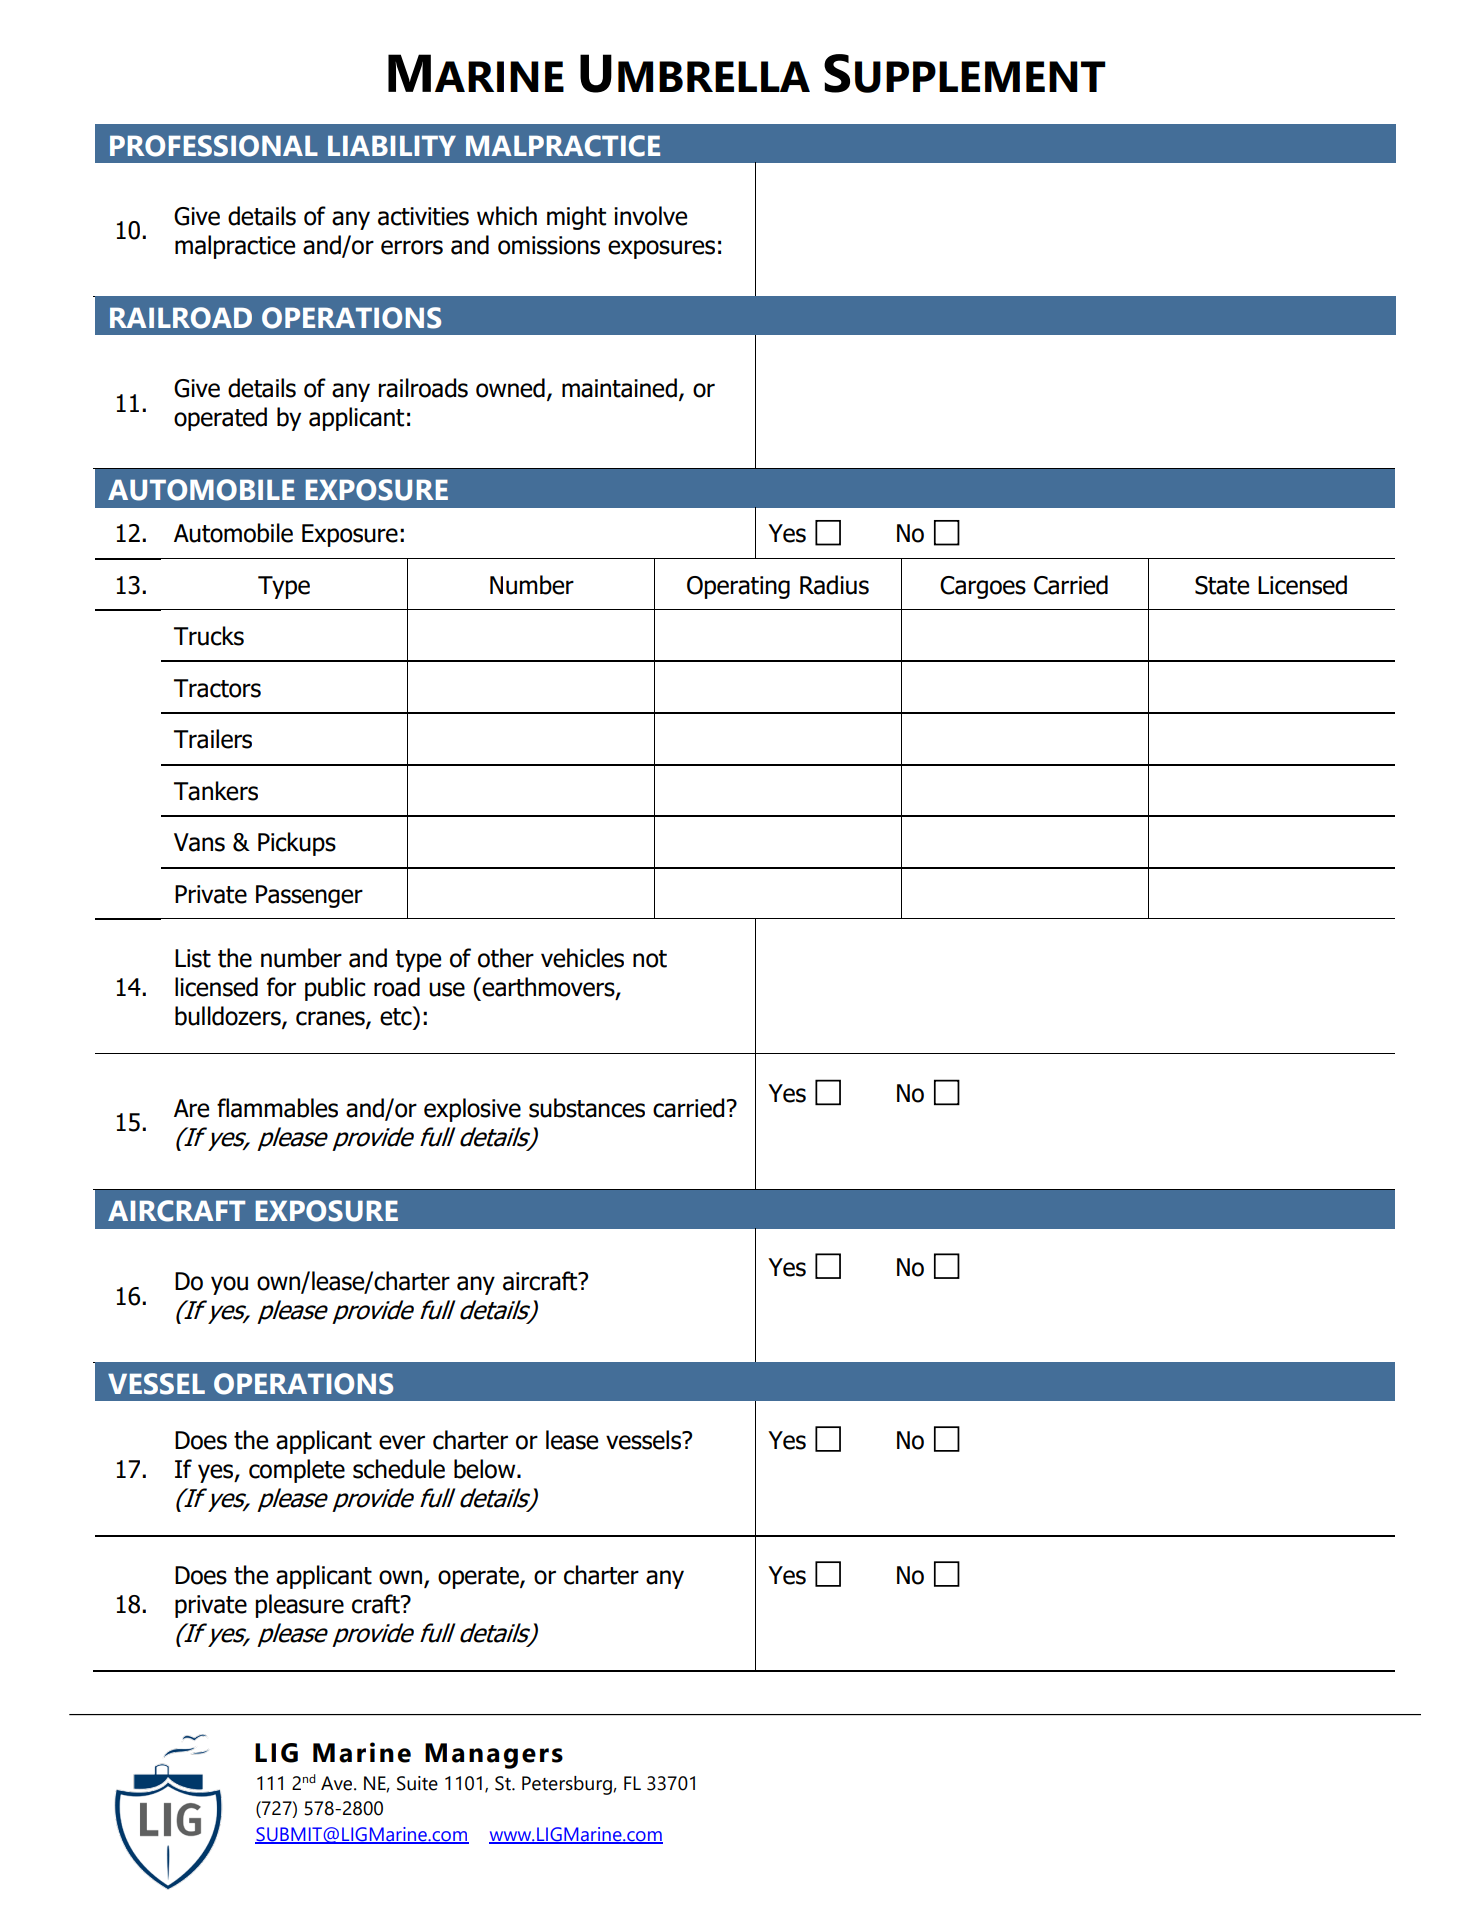 The height and width of the page is (1906, 1473). Describe the element at coordinates (229, 1285) in the page. I see `you` at that location.
